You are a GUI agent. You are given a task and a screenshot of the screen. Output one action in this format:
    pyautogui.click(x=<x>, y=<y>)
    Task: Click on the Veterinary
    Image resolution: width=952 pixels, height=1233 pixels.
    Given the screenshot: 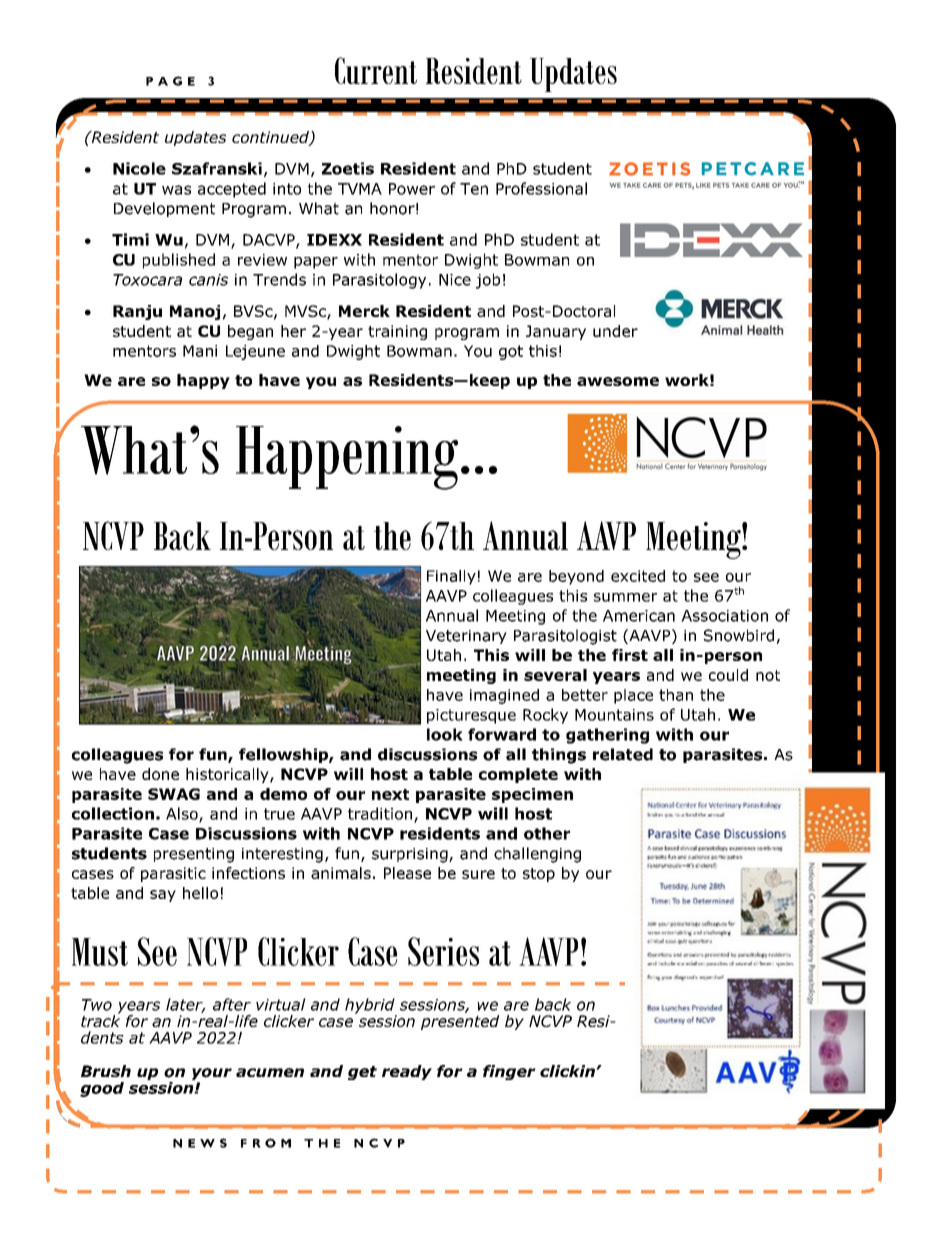 What is the action you would take?
    pyautogui.click(x=466, y=637)
